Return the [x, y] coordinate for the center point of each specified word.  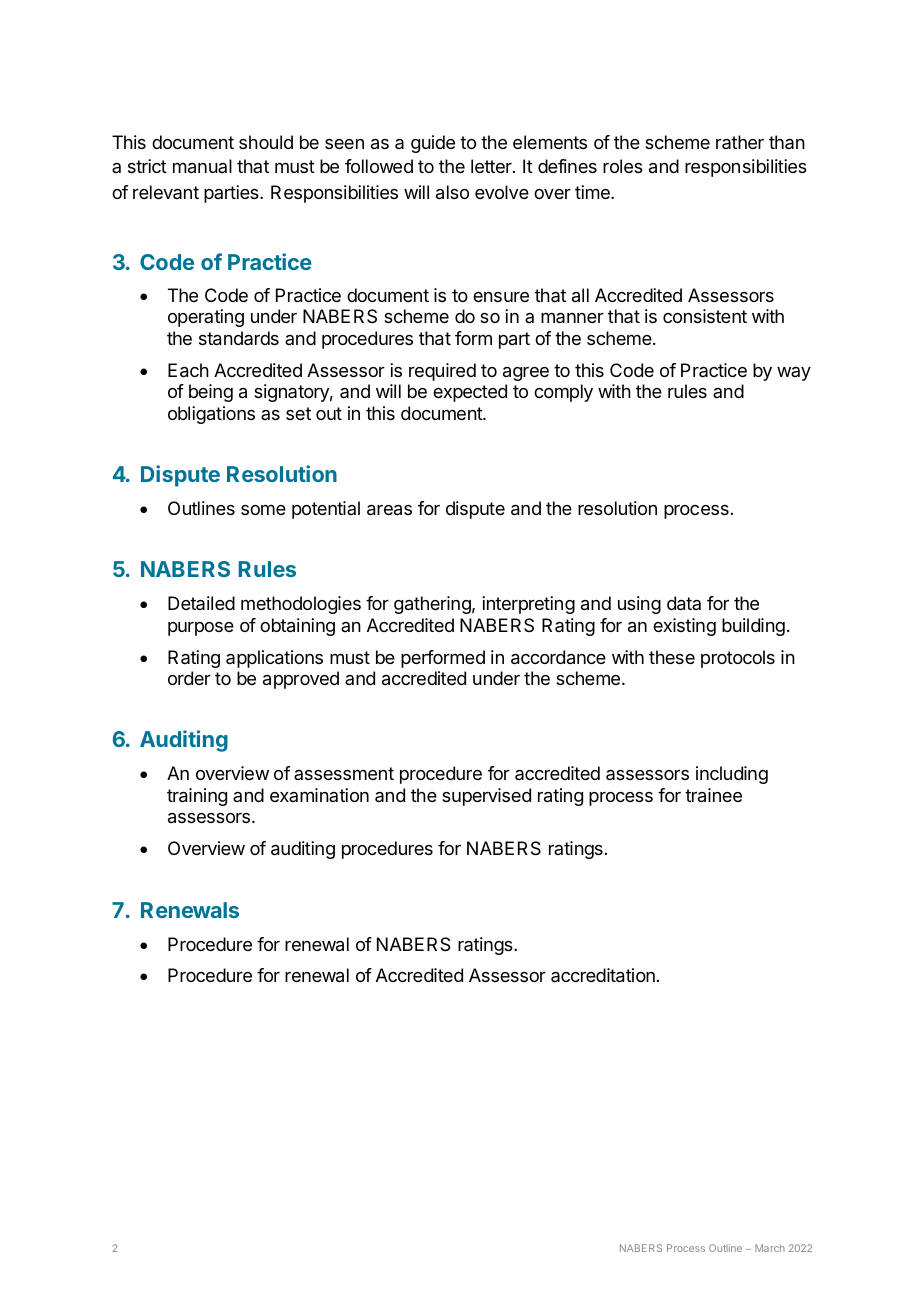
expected [470, 393]
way [794, 374]
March [770, 1248]
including [732, 775]
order [189, 678]
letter [492, 166]
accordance [558, 657]
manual [202, 166]
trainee [713, 795]
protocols [738, 659]
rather [740, 142]
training [197, 797]
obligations [211, 415]
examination [319, 795]
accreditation [603, 975]
